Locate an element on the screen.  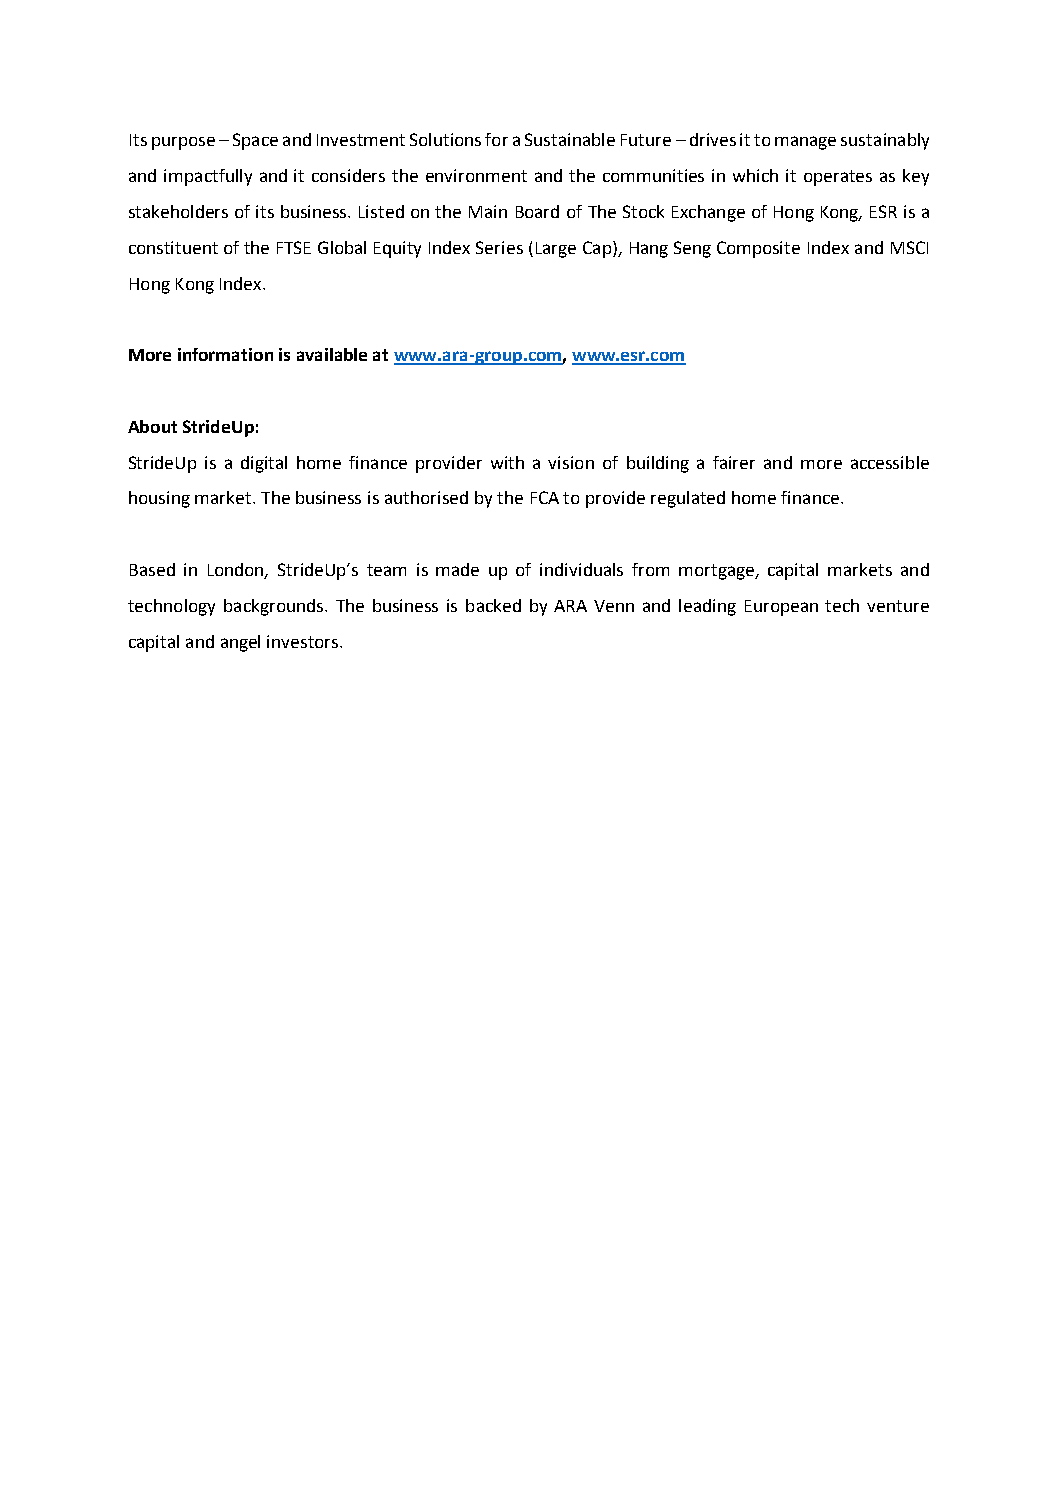
accessible is located at coordinates (890, 462).
